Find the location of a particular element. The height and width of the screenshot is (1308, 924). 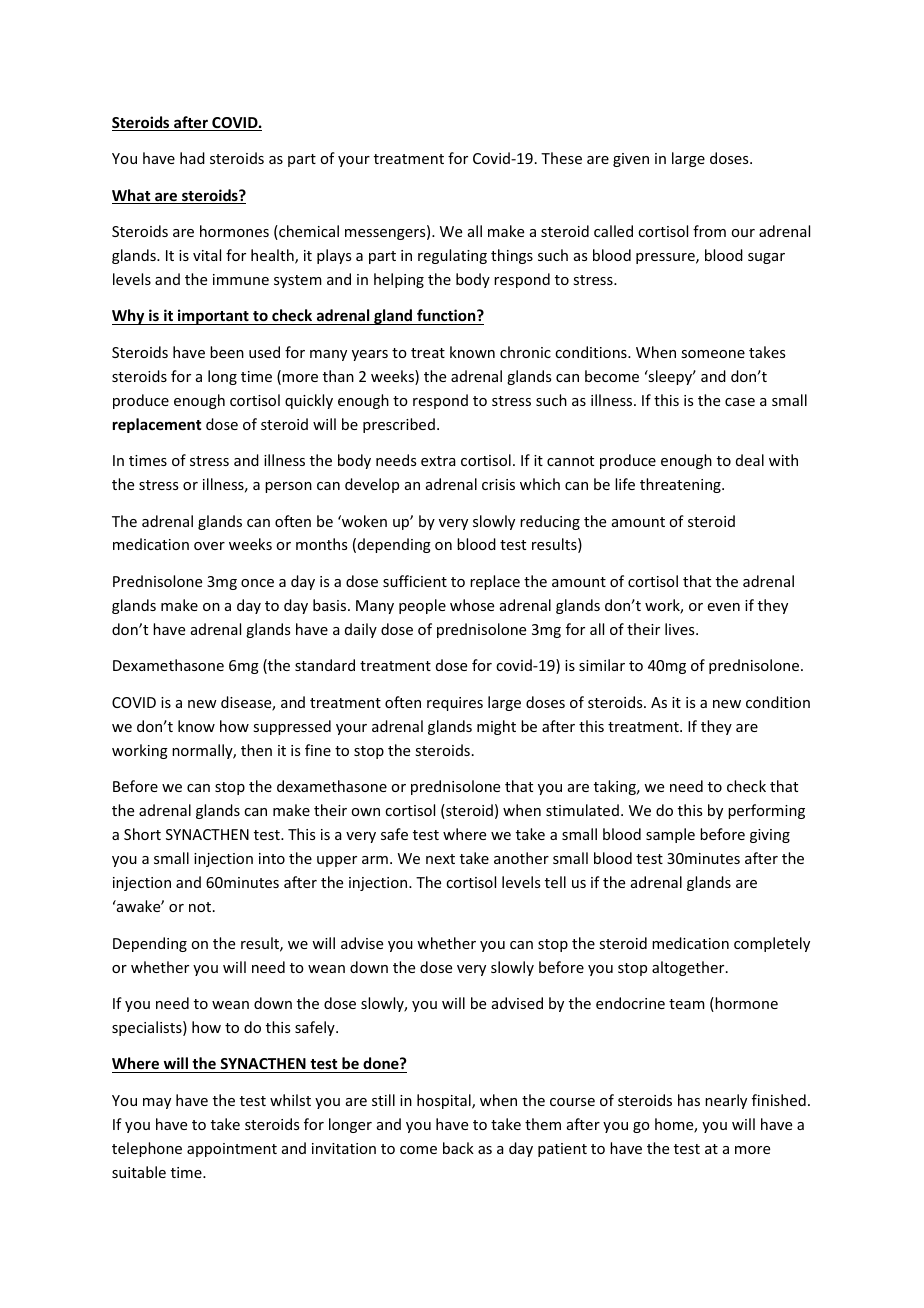

suppressed is located at coordinates (292, 727).
